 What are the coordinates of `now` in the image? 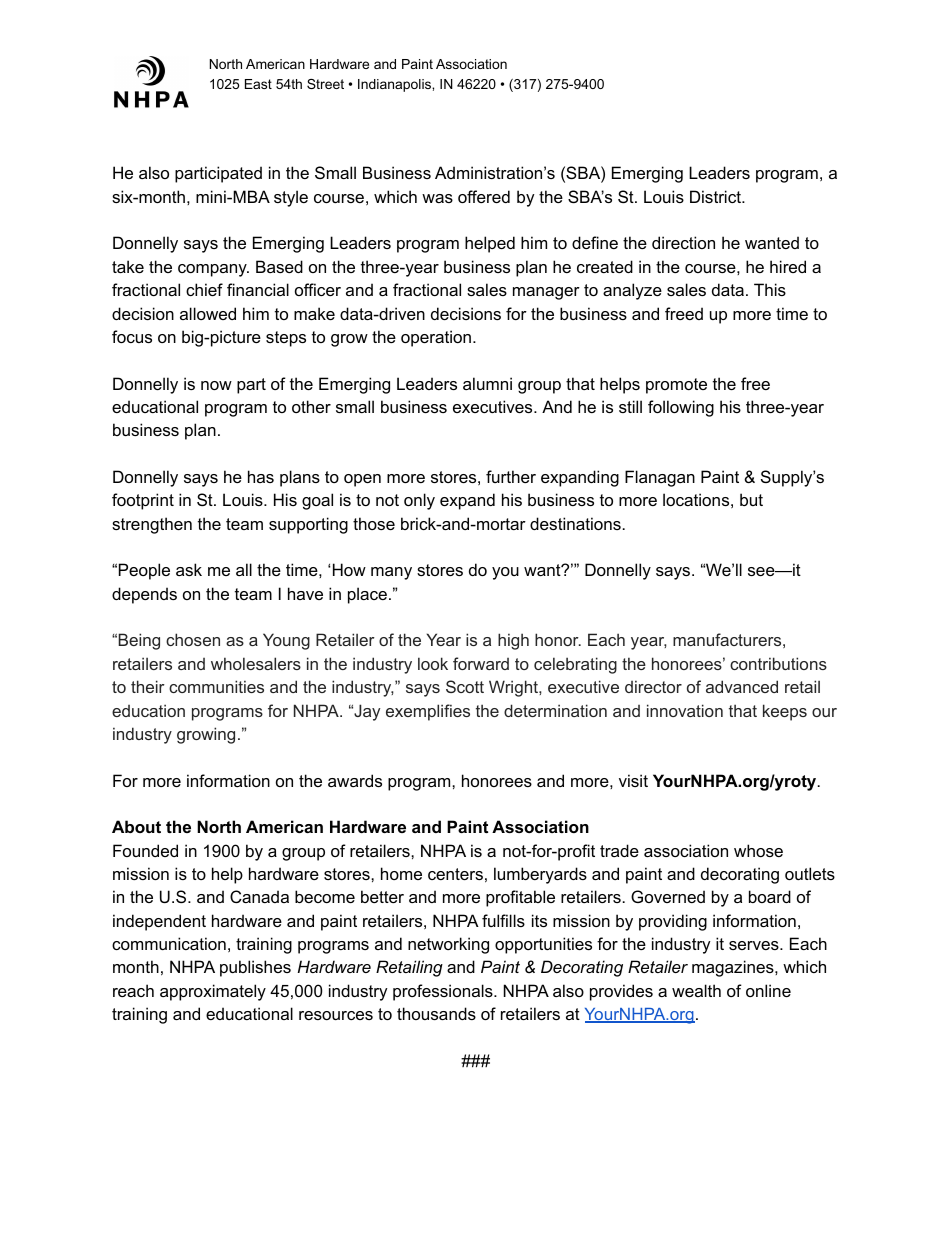 It's located at (216, 385).
